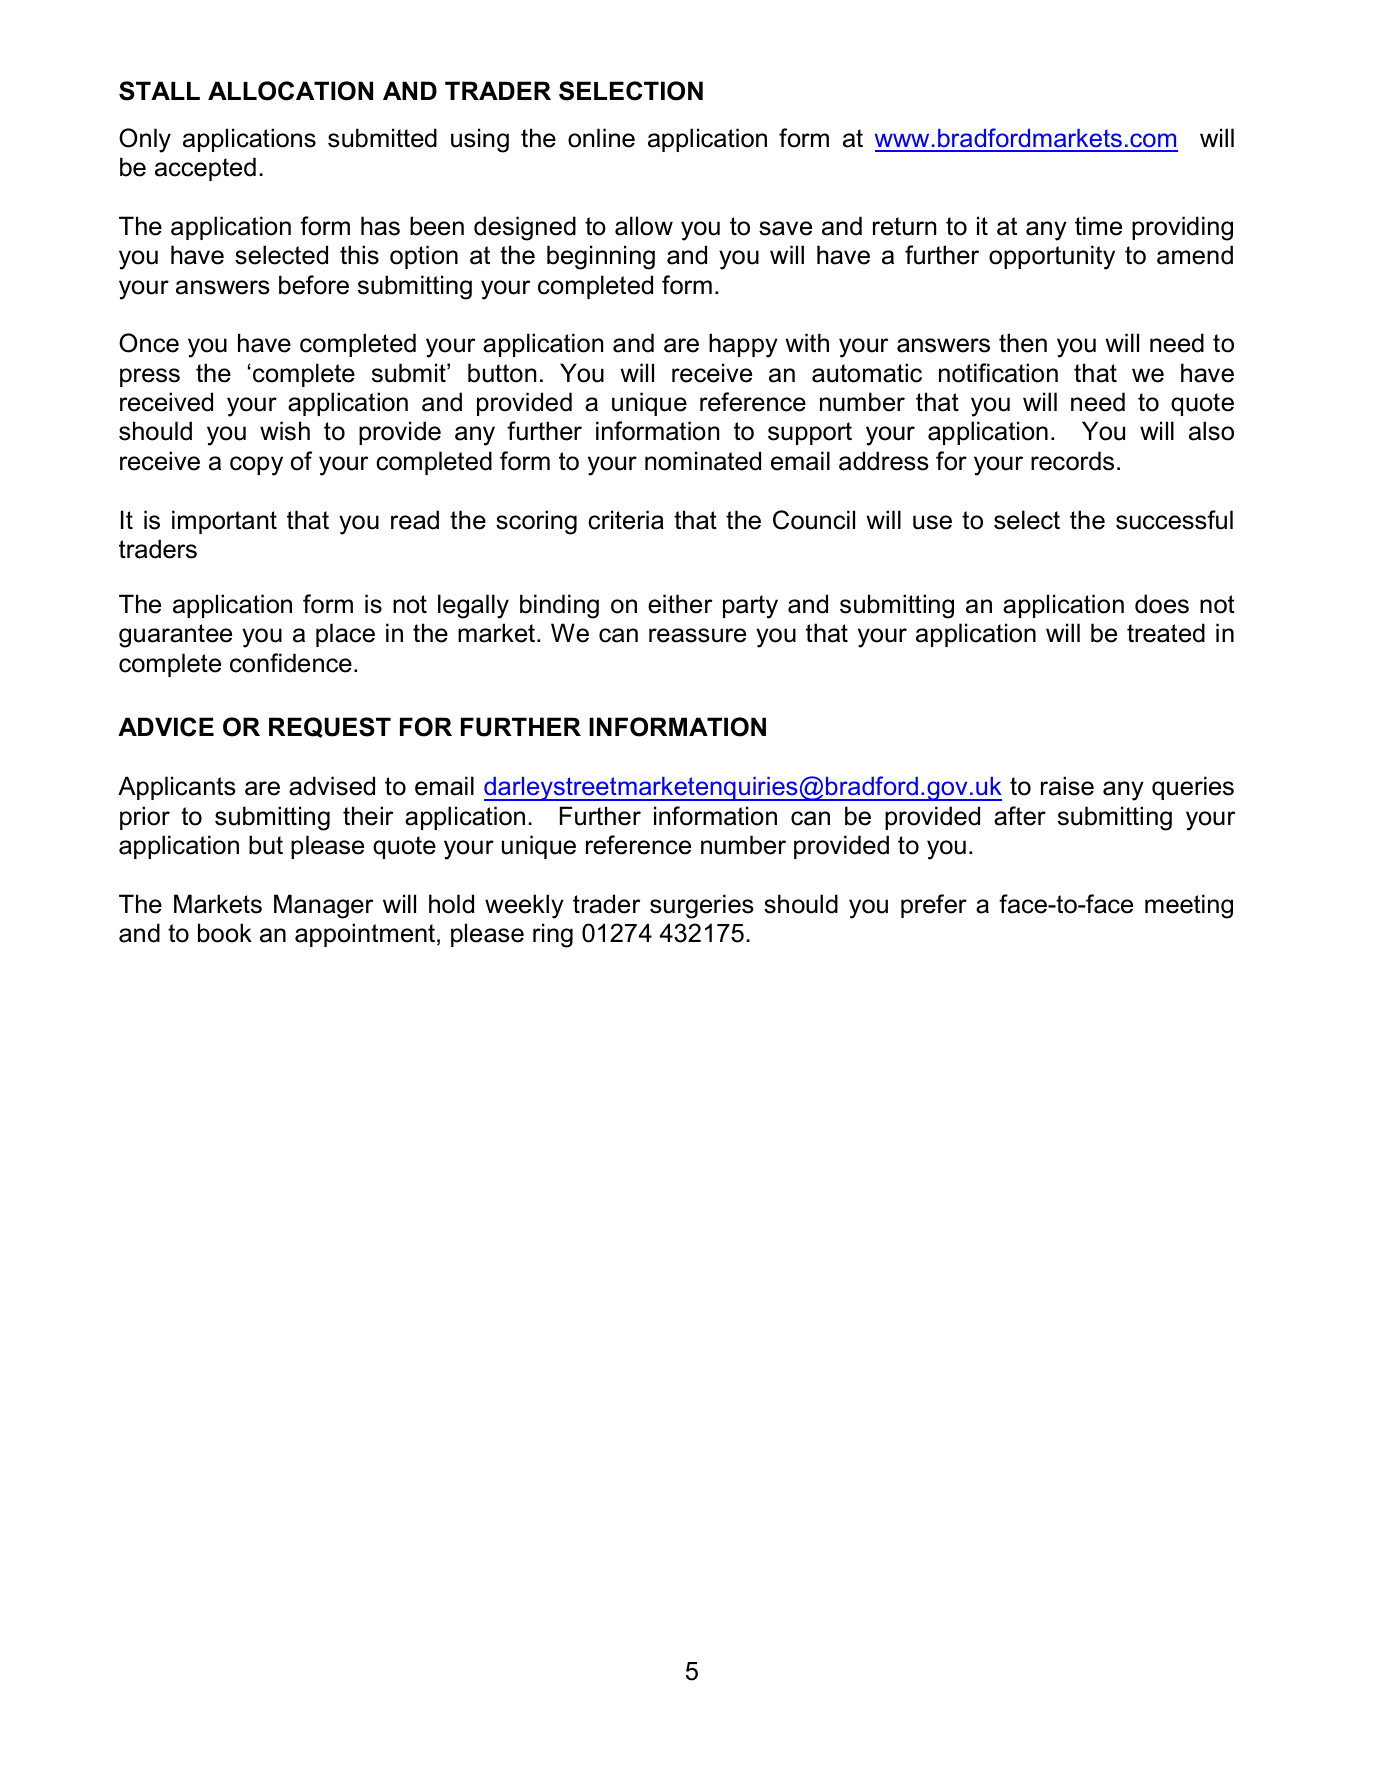 This image has height=1791, width=1384. What do you see at coordinates (601, 138) in the image?
I see `online` at bounding box center [601, 138].
